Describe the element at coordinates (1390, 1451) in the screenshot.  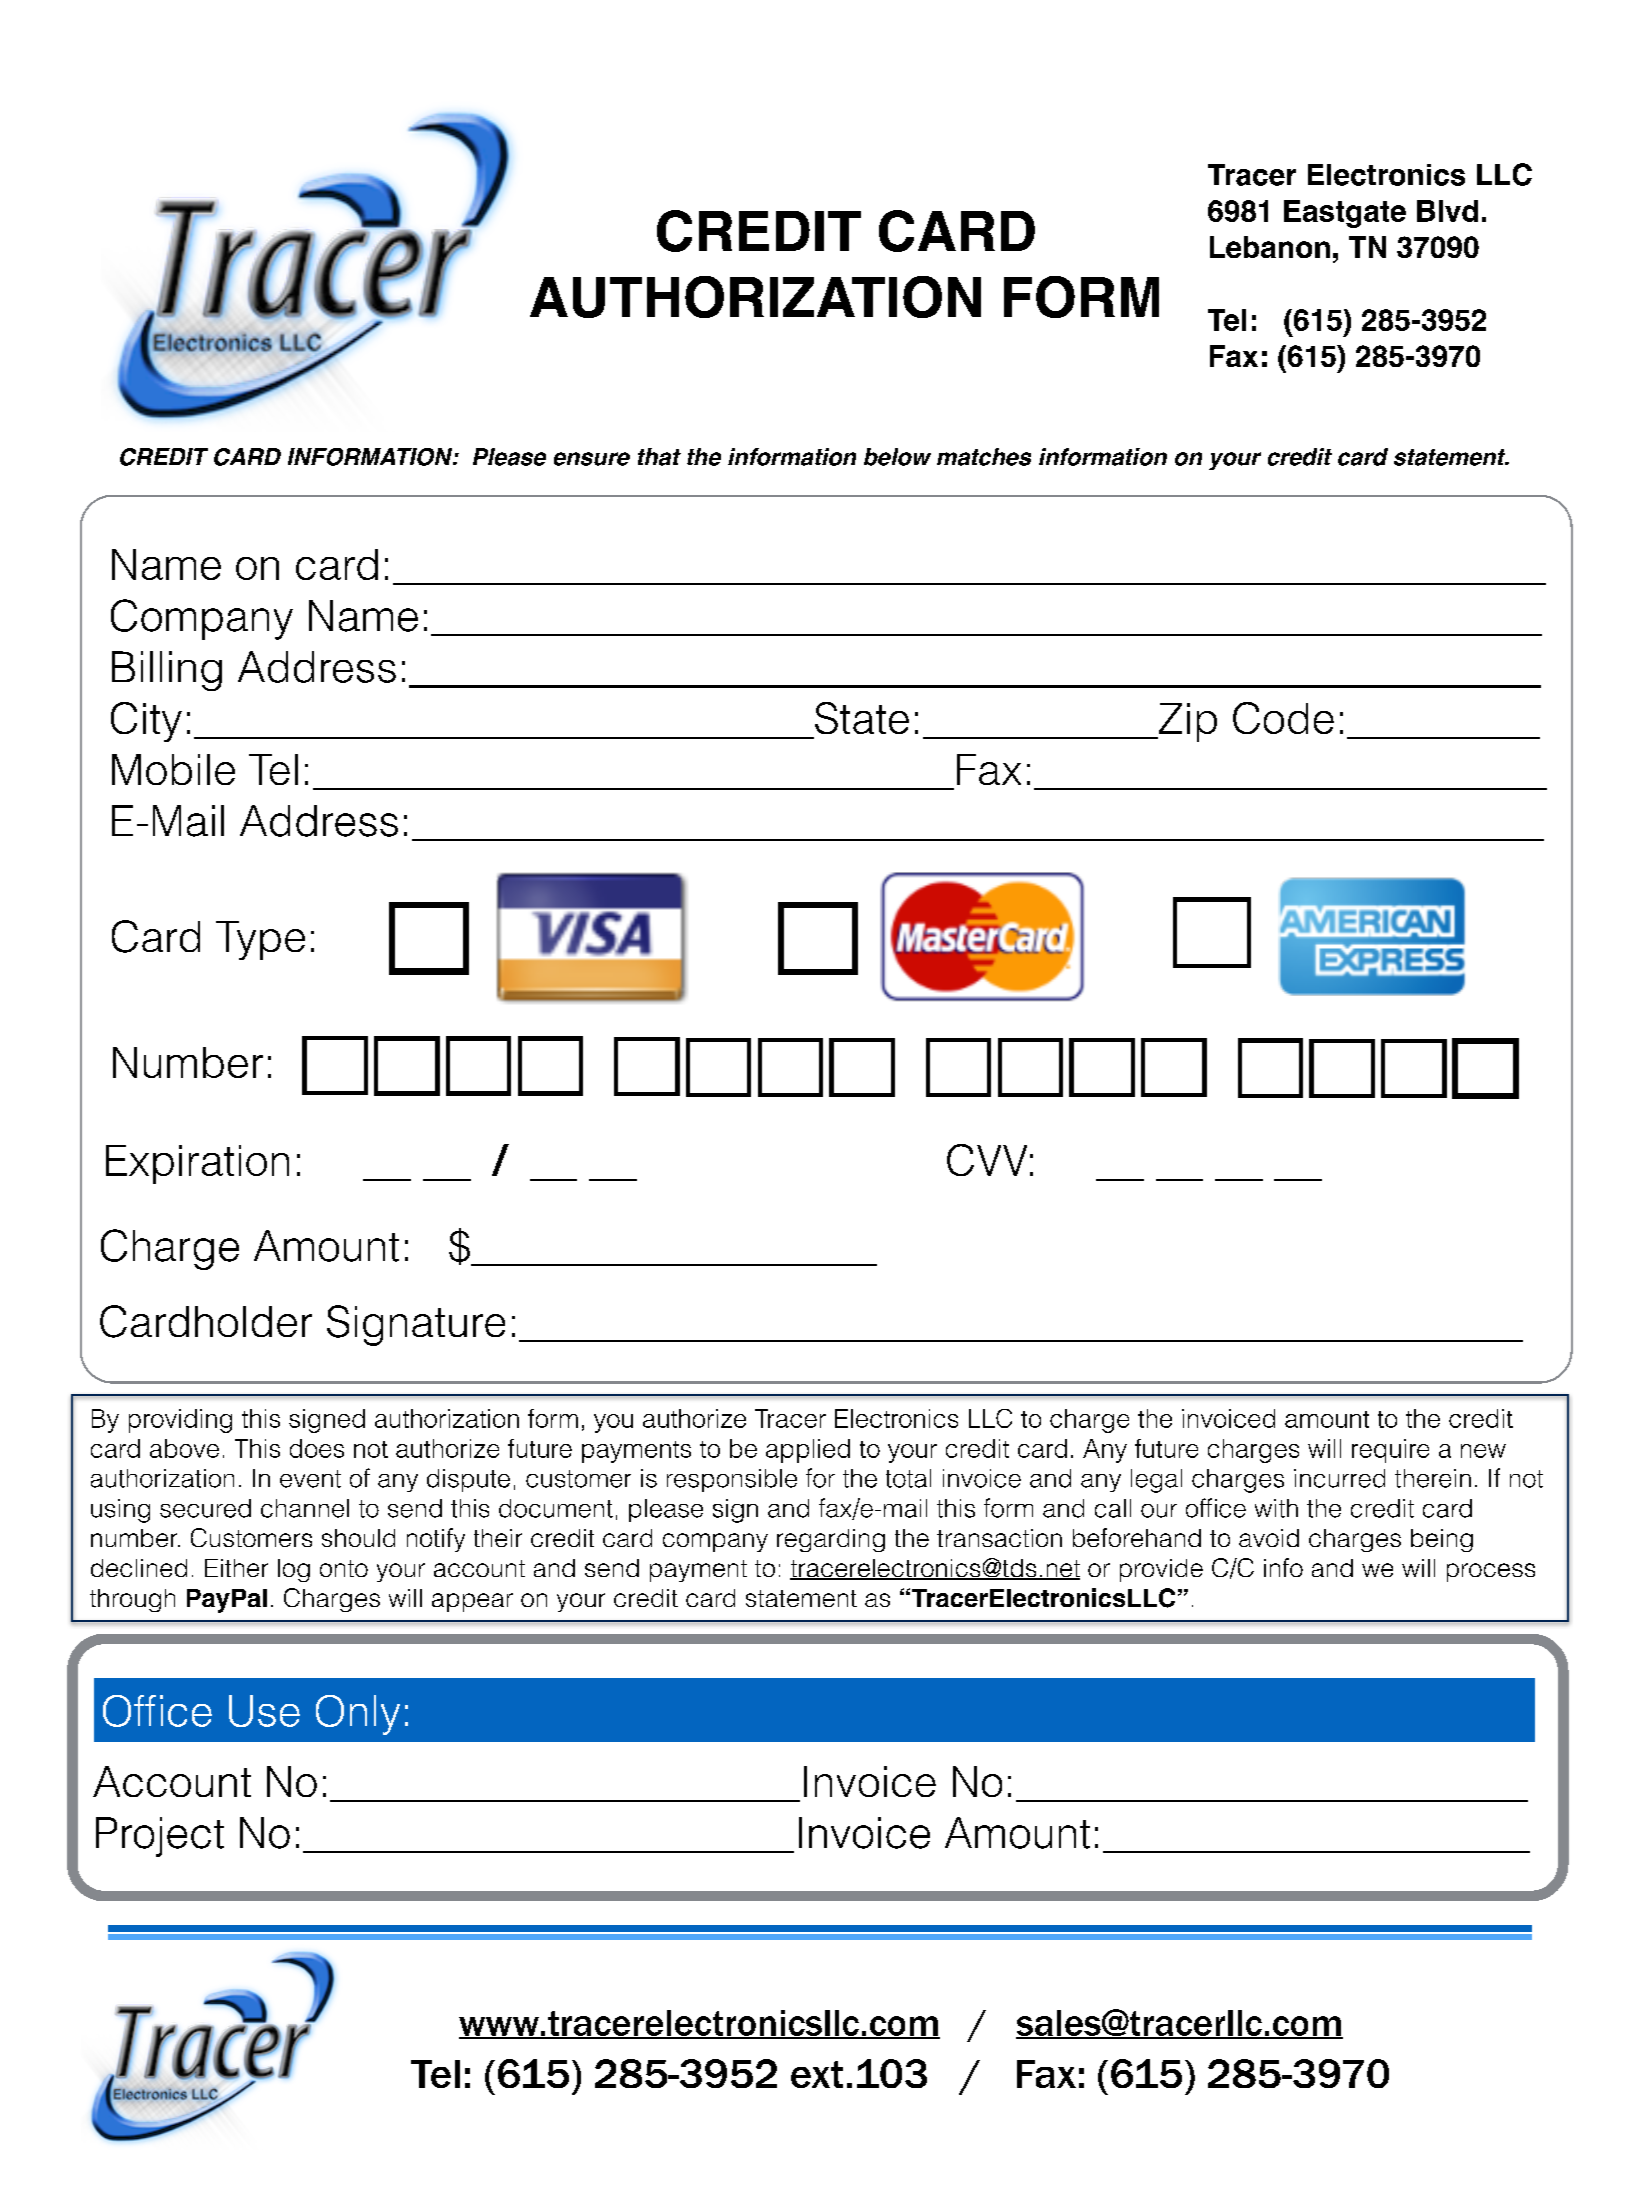
I see `require` at that location.
